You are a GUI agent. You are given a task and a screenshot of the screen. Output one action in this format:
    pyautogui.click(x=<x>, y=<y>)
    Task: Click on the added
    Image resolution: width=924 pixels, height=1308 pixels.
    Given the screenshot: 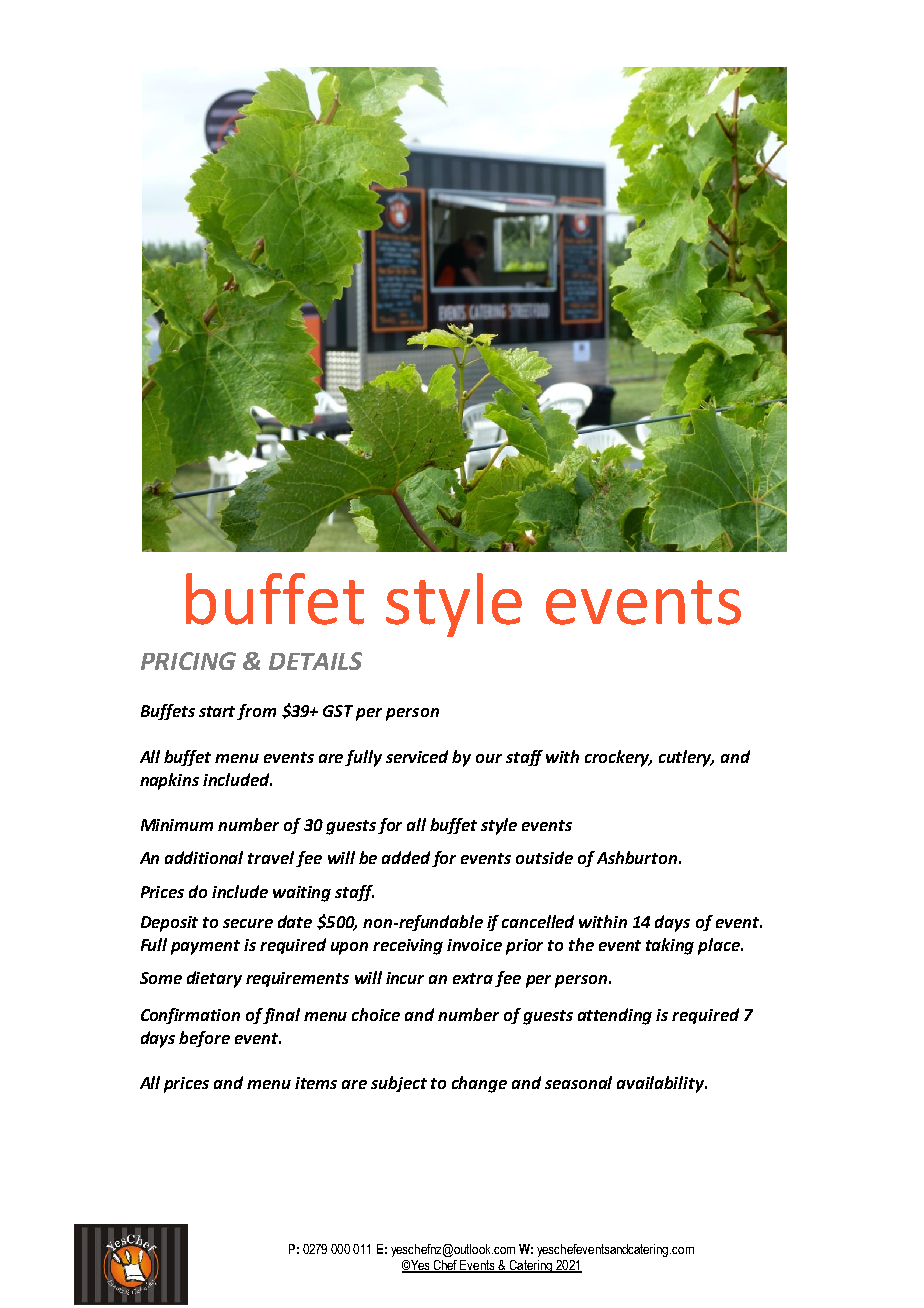 What is the action you would take?
    pyautogui.click(x=406, y=857)
